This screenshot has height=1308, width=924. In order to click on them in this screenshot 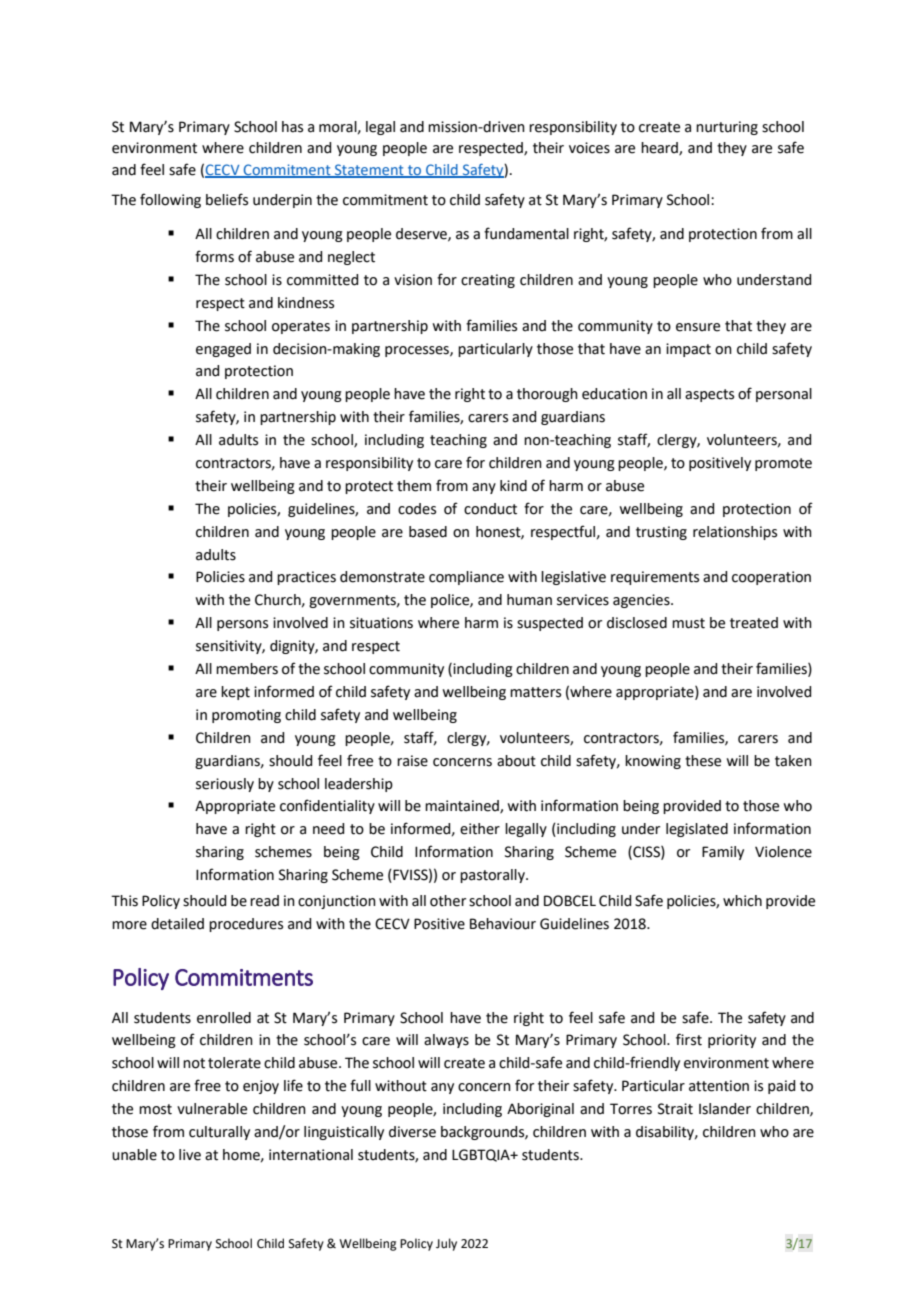, I will do `click(414, 486)`.
